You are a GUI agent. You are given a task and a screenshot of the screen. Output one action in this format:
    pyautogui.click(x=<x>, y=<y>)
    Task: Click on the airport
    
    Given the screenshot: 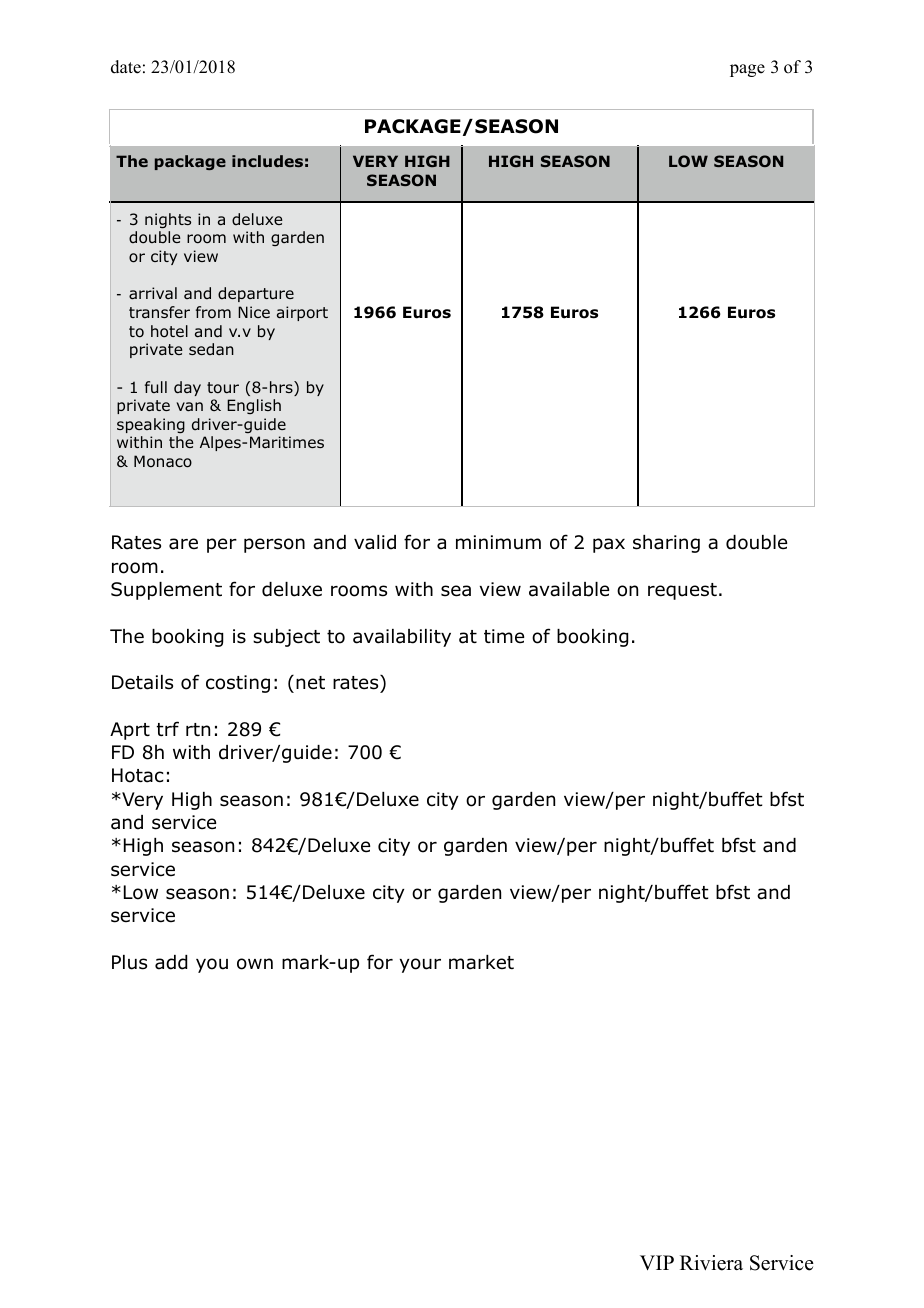 What is the action you would take?
    pyautogui.click(x=302, y=313)
